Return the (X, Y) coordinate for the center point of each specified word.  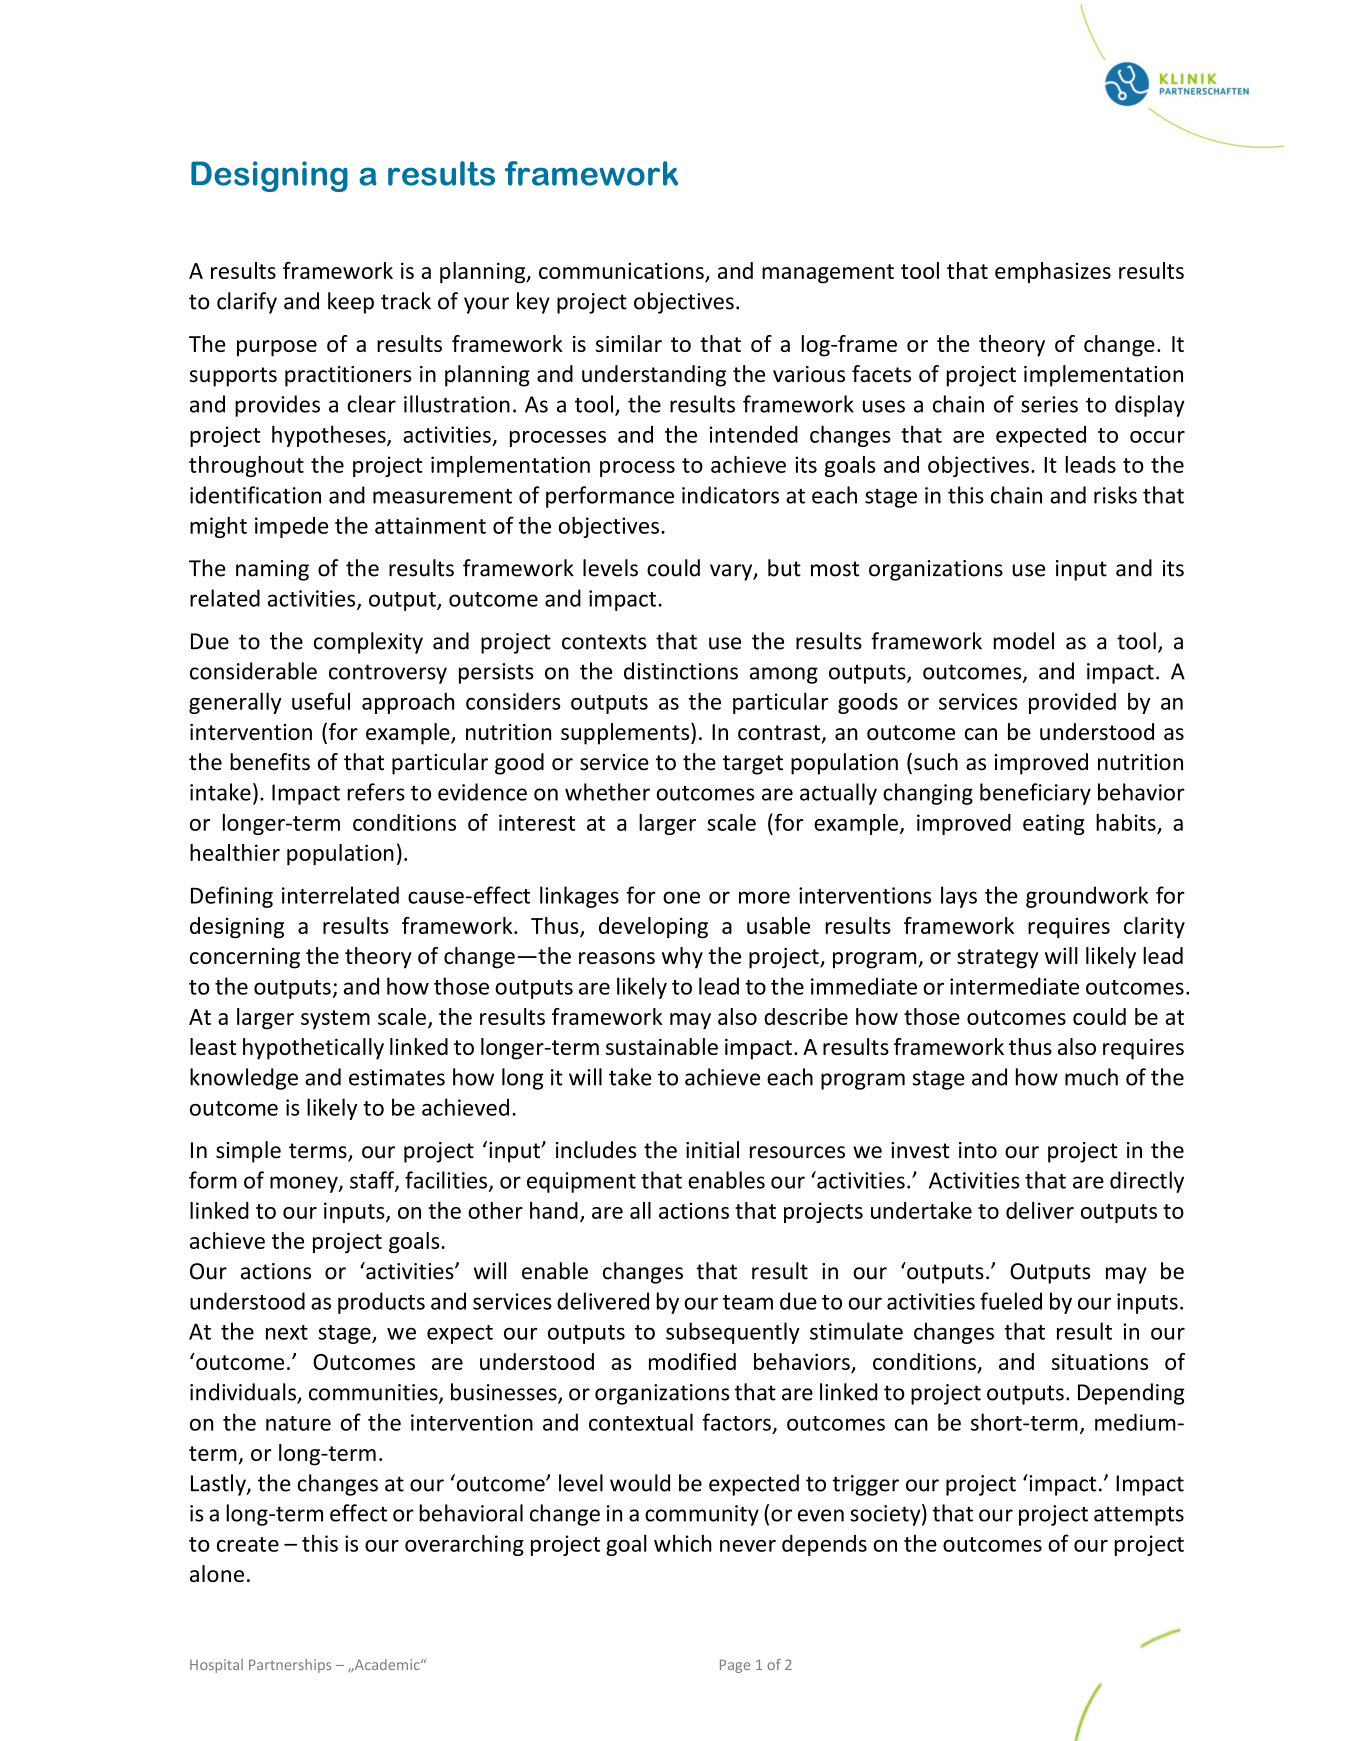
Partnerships (290, 1666)
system (335, 1019)
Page (735, 1666)
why (682, 958)
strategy (998, 959)
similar (629, 343)
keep (351, 303)
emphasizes (1053, 272)
